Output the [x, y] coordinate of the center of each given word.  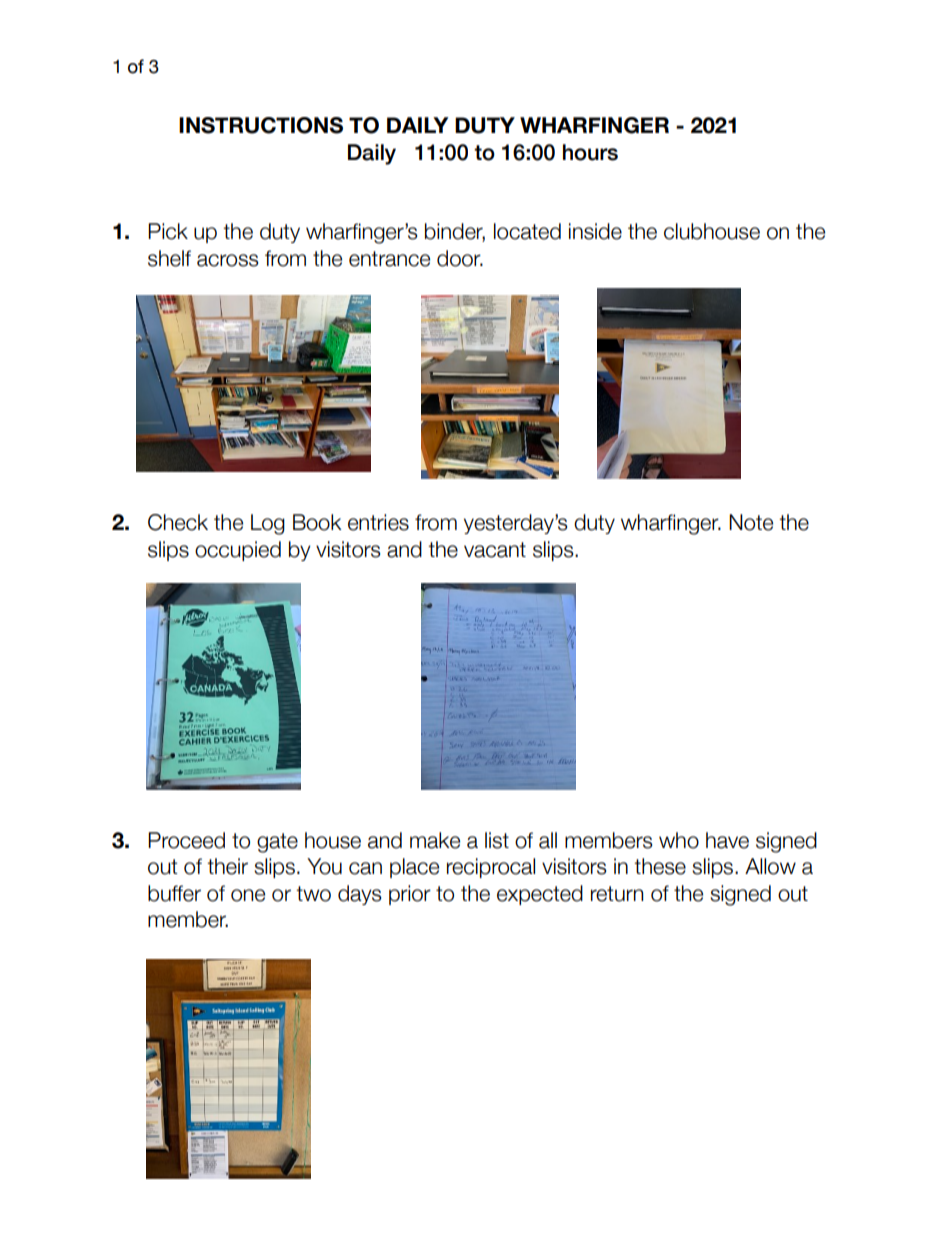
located [527, 231]
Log [268, 524]
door [460, 258]
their [227, 866]
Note [751, 522]
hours [590, 152]
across [228, 260]
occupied [238, 551]
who [679, 840]
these [660, 866]
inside [595, 231]
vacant [495, 550]
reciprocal [491, 868]
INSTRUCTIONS [261, 125]
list [497, 840]
